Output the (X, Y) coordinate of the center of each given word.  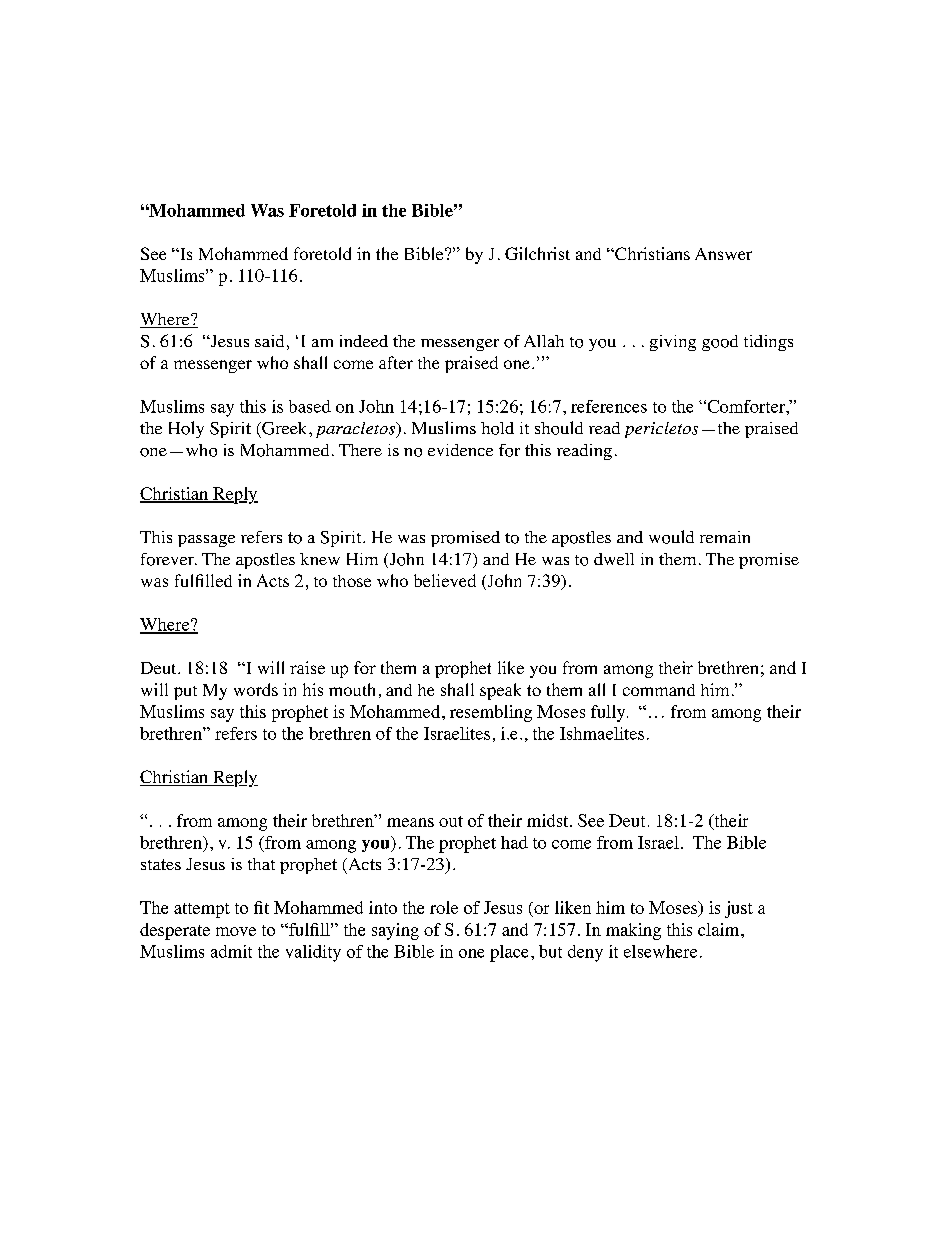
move (236, 931)
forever (168, 559)
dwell (614, 559)
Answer (723, 254)
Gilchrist (537, 253)
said (269, 341)
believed (445, 580)
